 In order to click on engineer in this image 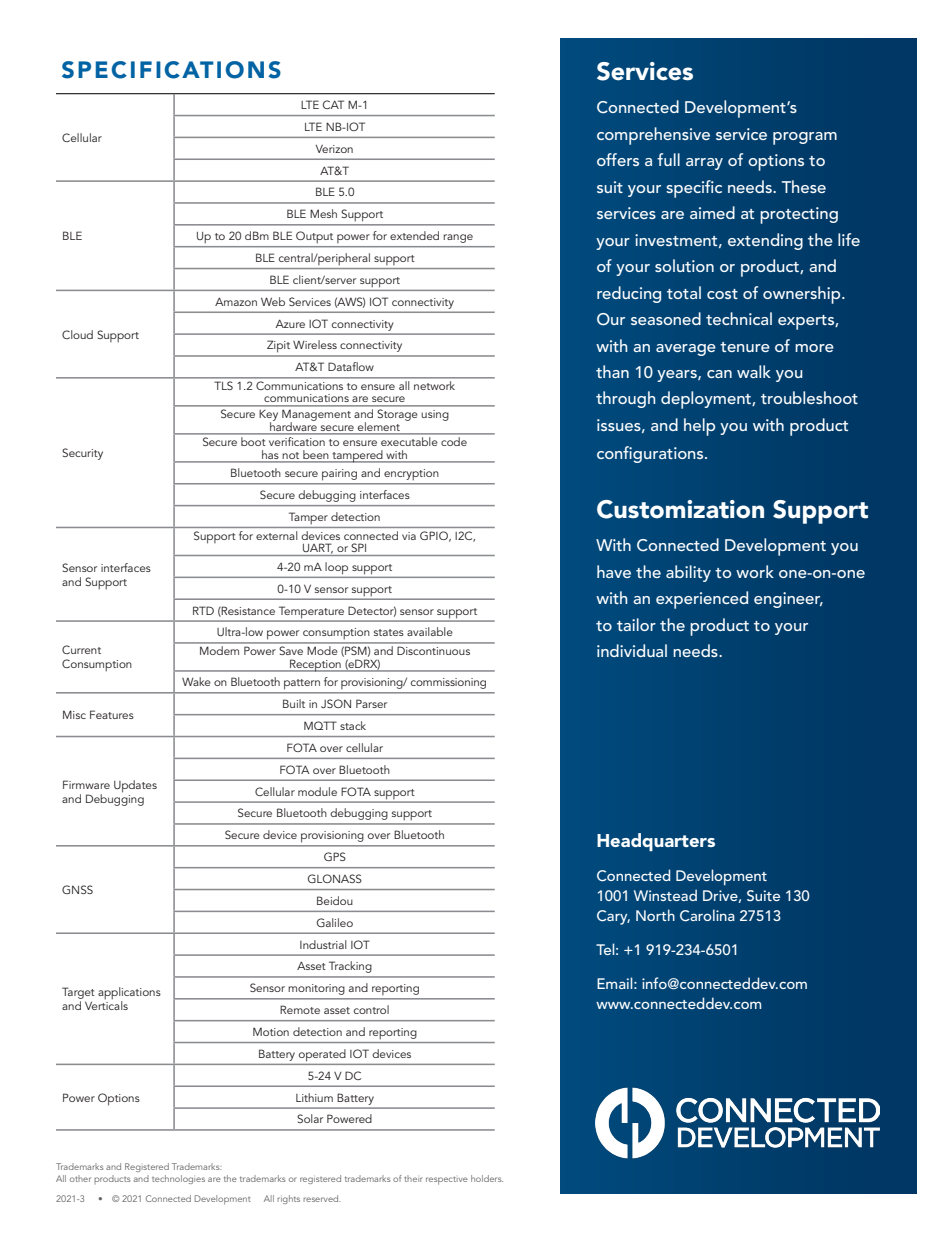, I will do `click(788, 600)`.
